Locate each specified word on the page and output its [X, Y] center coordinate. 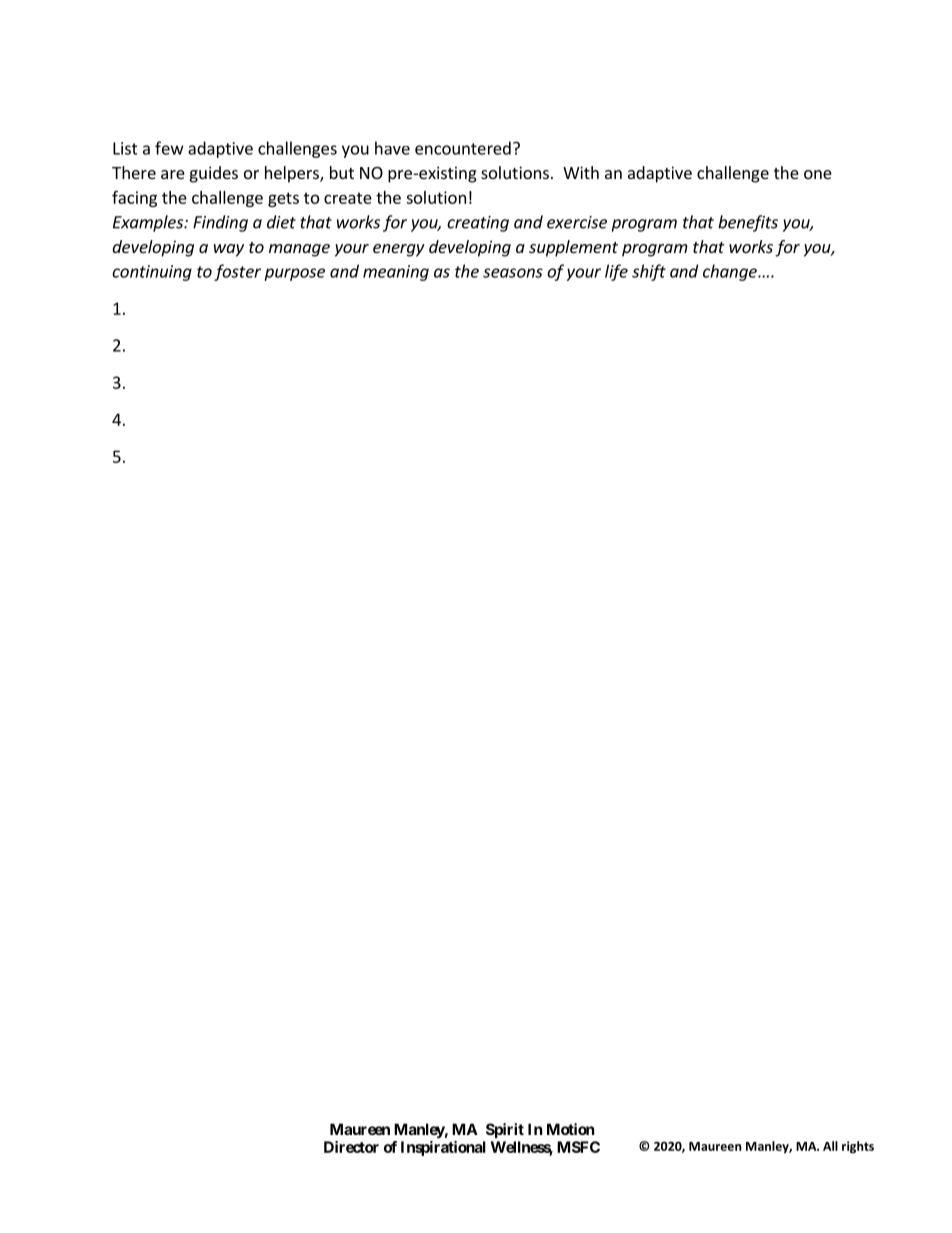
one [818, 174]
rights [858, 1147]
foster [237, 272]
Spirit [505, 1130]
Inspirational [443, 1148]
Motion [570, 1129]
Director [351, 1147]
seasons [513, 273]
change [731, 272]
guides [214, 174]
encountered [463, 148]
